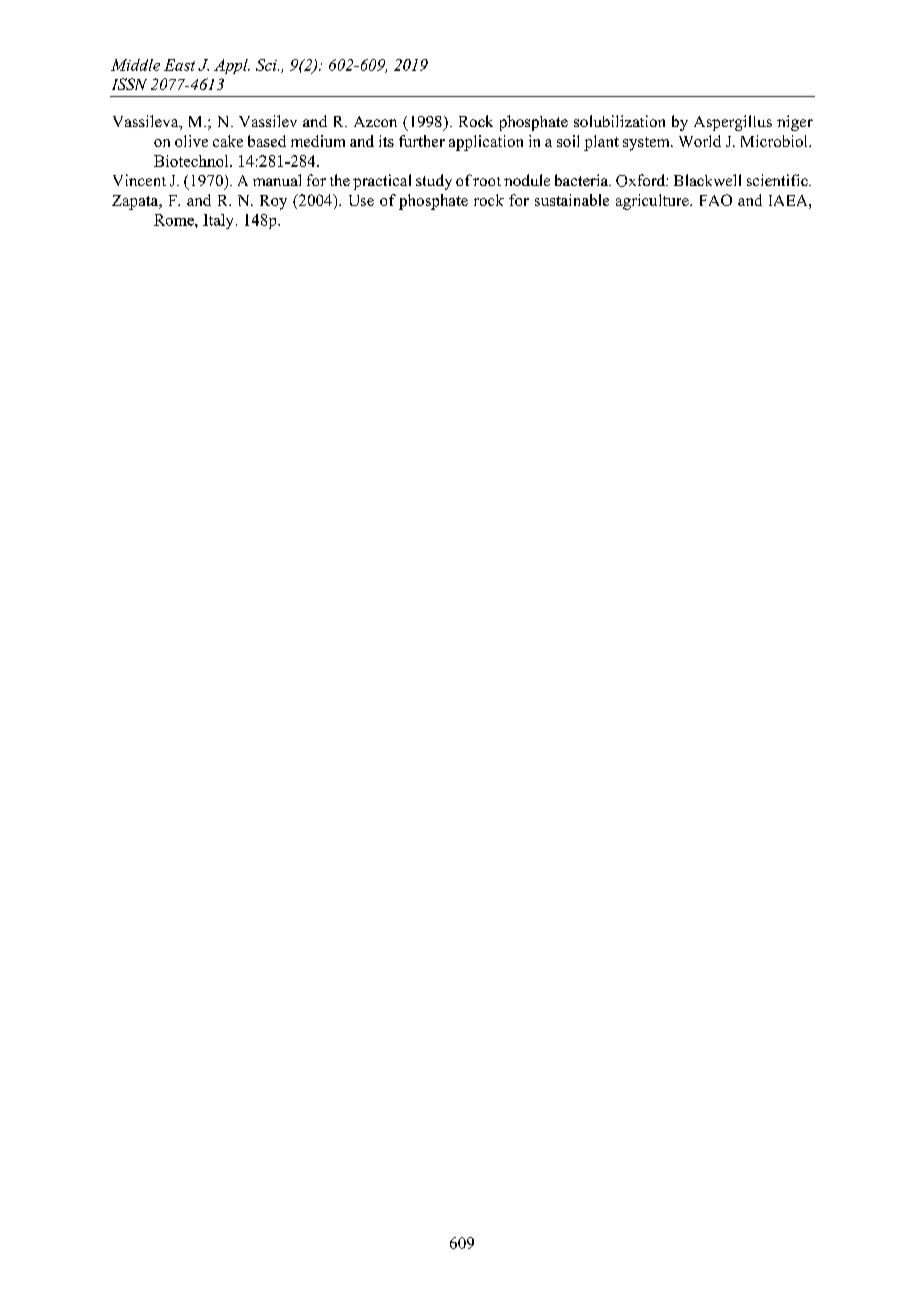  What do you see at coordinates (218, 221) in the screenshot?
I see `Italy` at bounding box center [218, 221].
